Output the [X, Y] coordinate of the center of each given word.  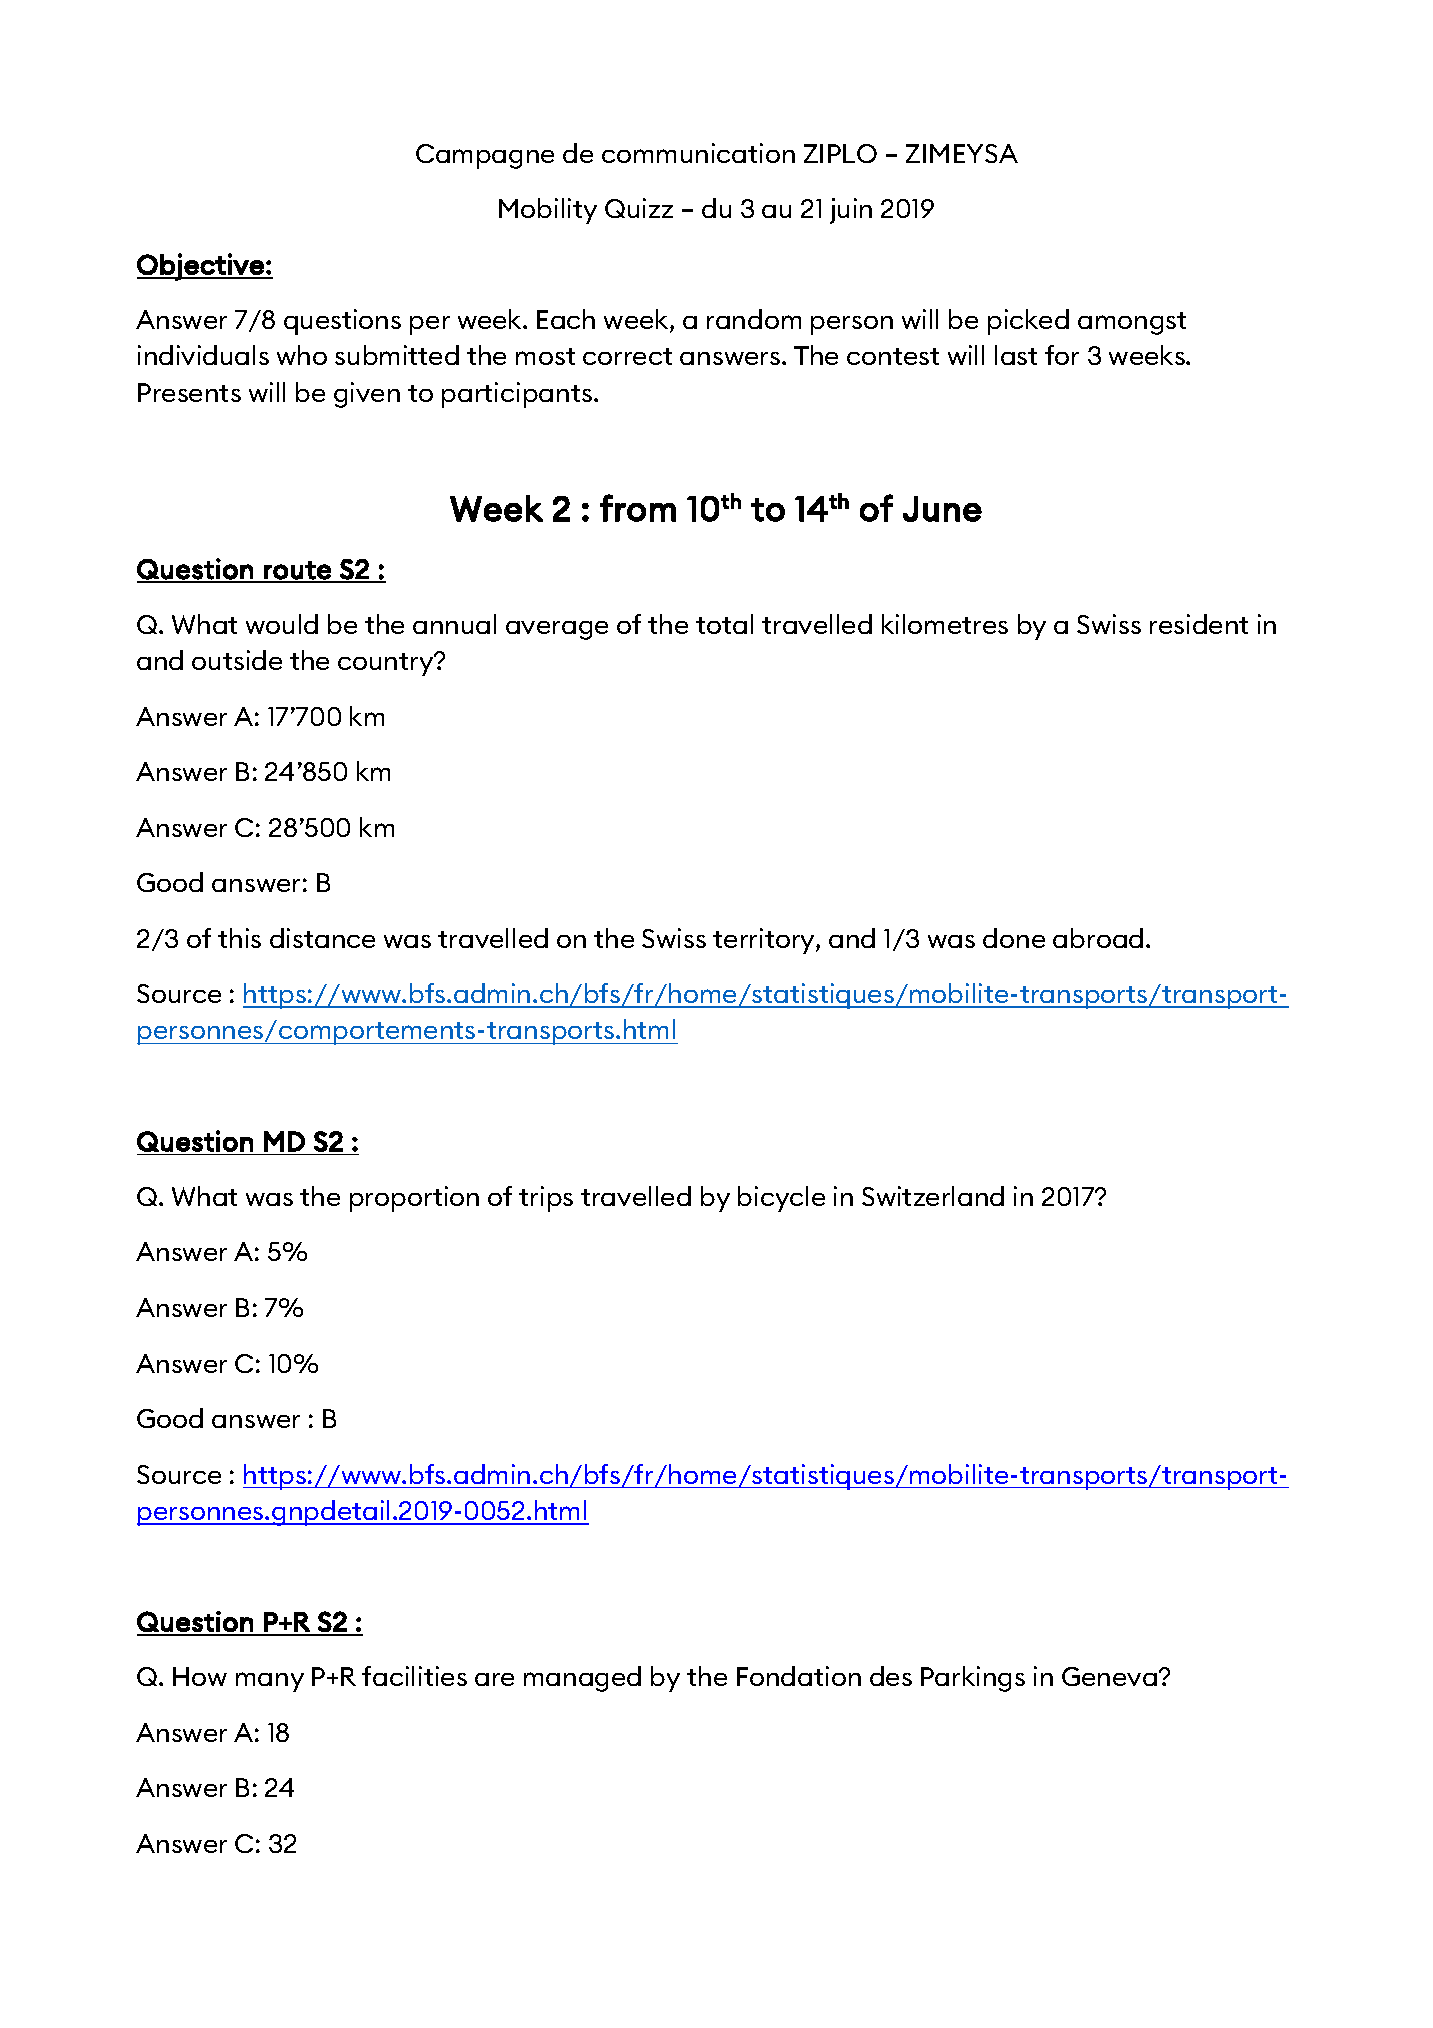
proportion [414, 1199]
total [724, 624]
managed [582, 1679]
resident [1199, 624]
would [282, 624]
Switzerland [933, 1196]
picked [1028, 322]
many [270, 1682]
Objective [201, 267]
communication [698, 153]
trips [546, 1199]
